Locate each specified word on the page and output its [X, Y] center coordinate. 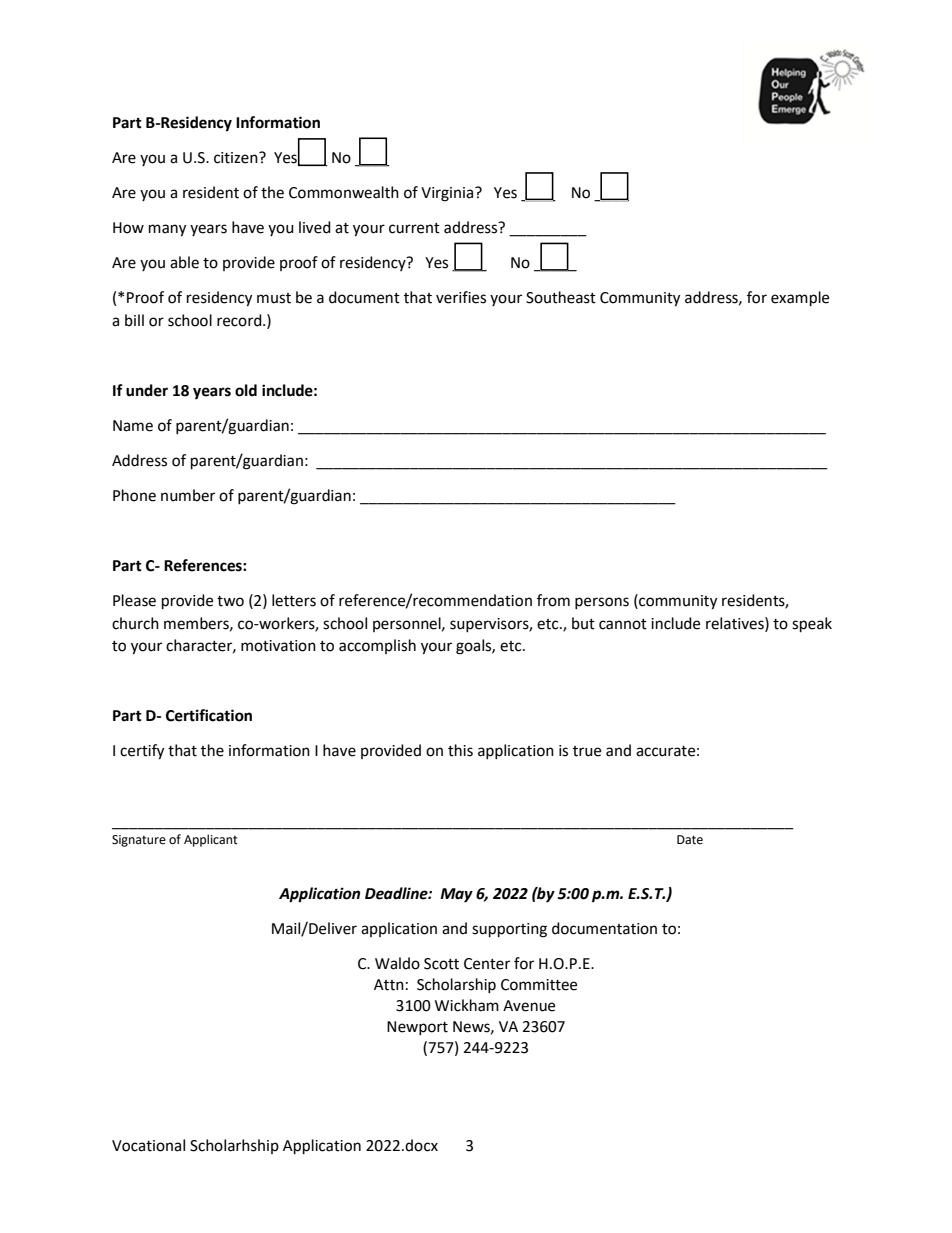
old [246, 390]
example [800, 299]
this [460, 750]
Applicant [211, 840]
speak [812, 625]
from [553, 600]
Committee [539, 985]
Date [690, 840]
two [230, 601]
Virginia [448, 194]
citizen [237, 158]
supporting [509, 930]
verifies [461, 297]
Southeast [561, 297]
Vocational [148, 1145]
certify [142, 752]
